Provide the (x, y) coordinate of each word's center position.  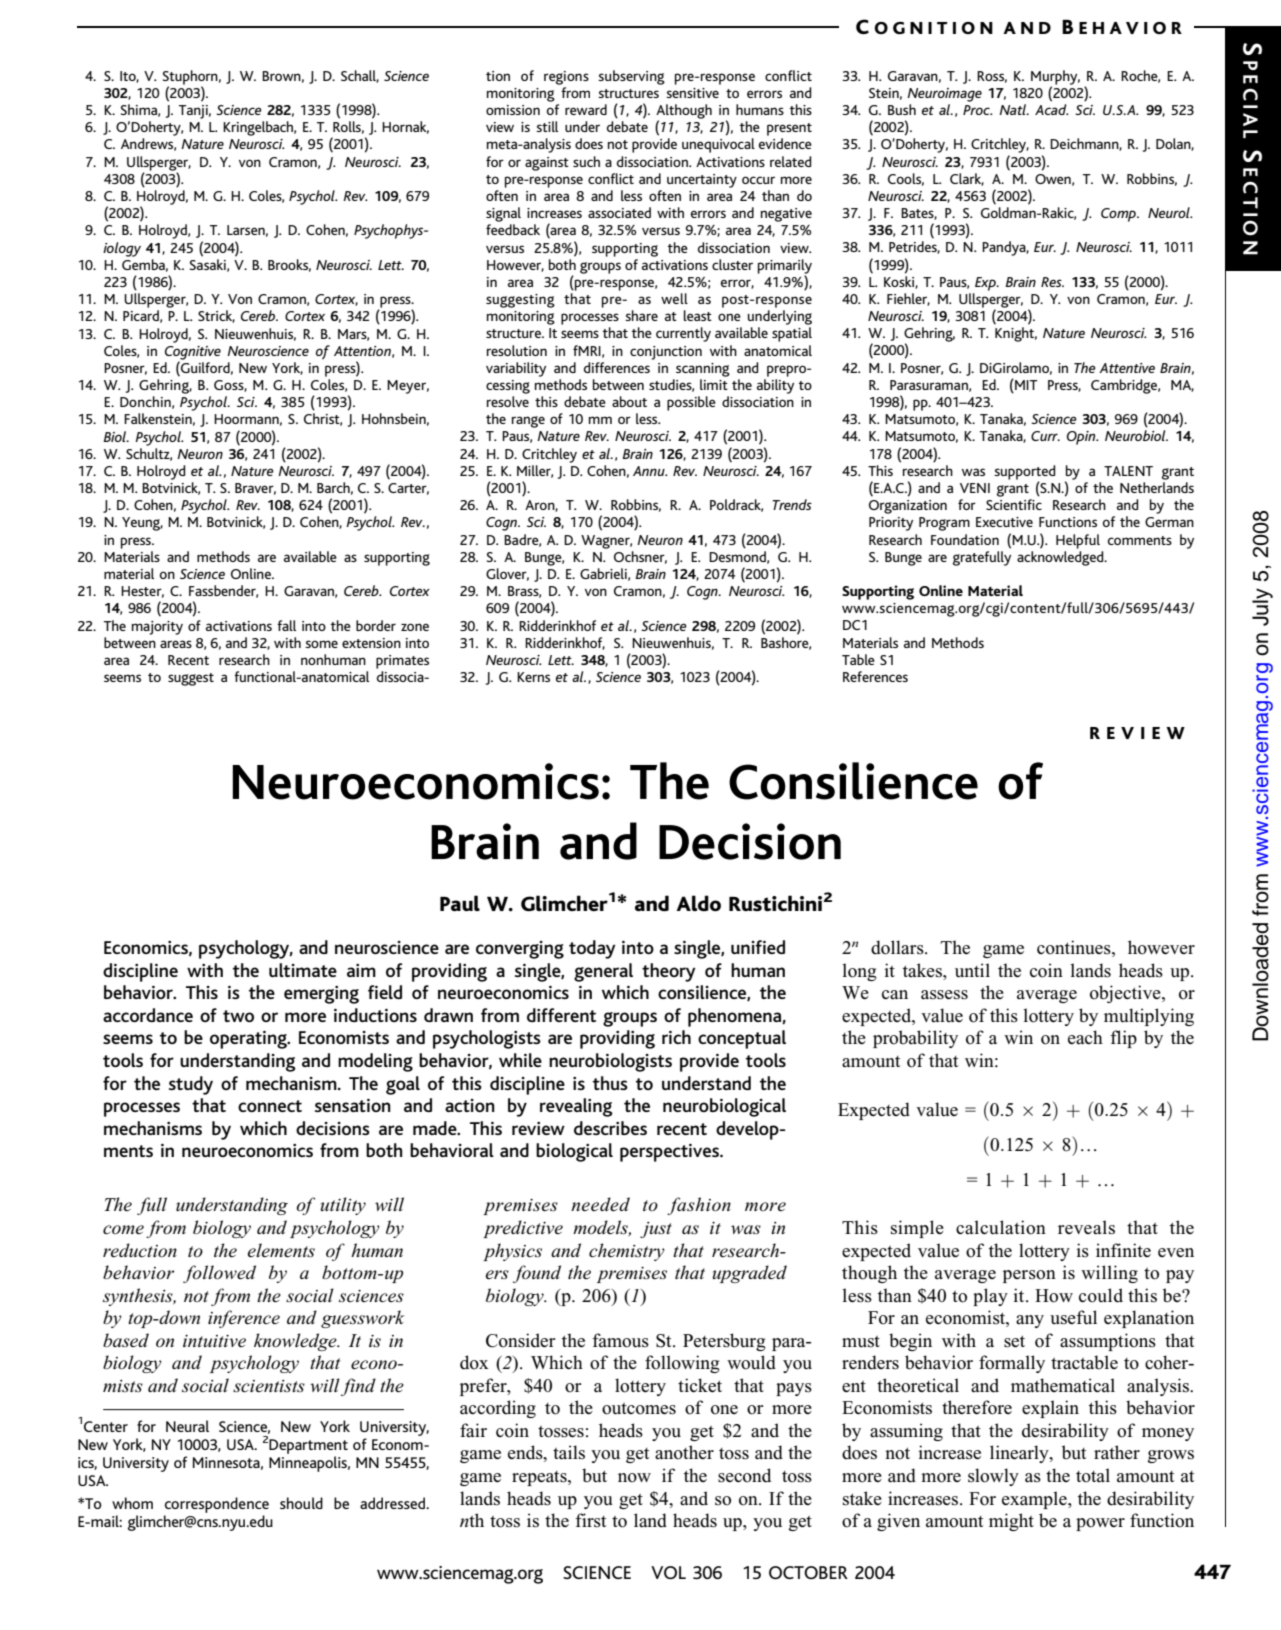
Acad (1052, 109)
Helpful (1078, 541)
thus (610, 1083)
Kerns (533, 677)
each (1085, 1037)
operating (249, 1040)
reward (586, 109)
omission (513, 110)
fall (286, 625)
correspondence (217, 1505)
